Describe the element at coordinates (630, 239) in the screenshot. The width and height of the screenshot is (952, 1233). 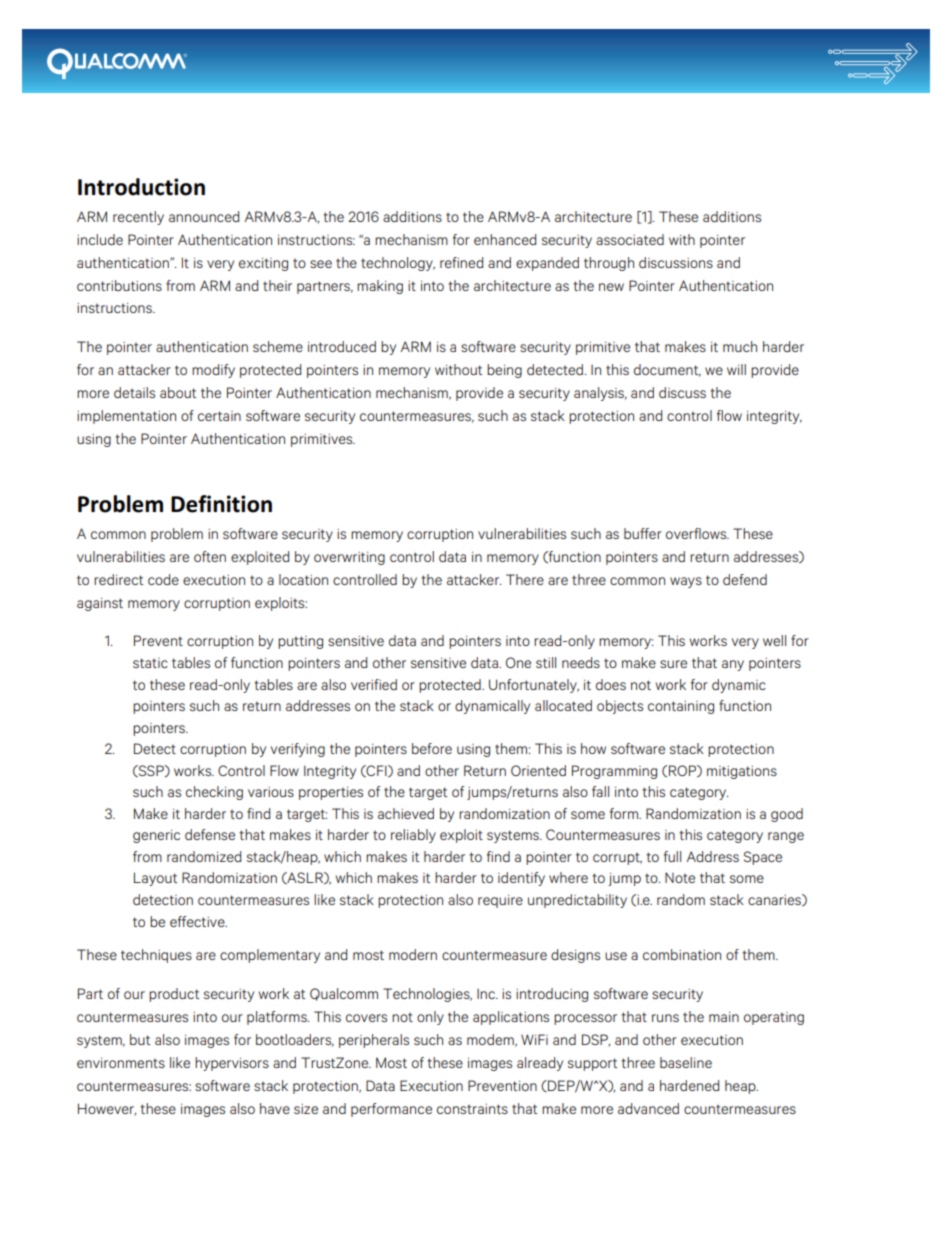
I see `associated` at that location.
